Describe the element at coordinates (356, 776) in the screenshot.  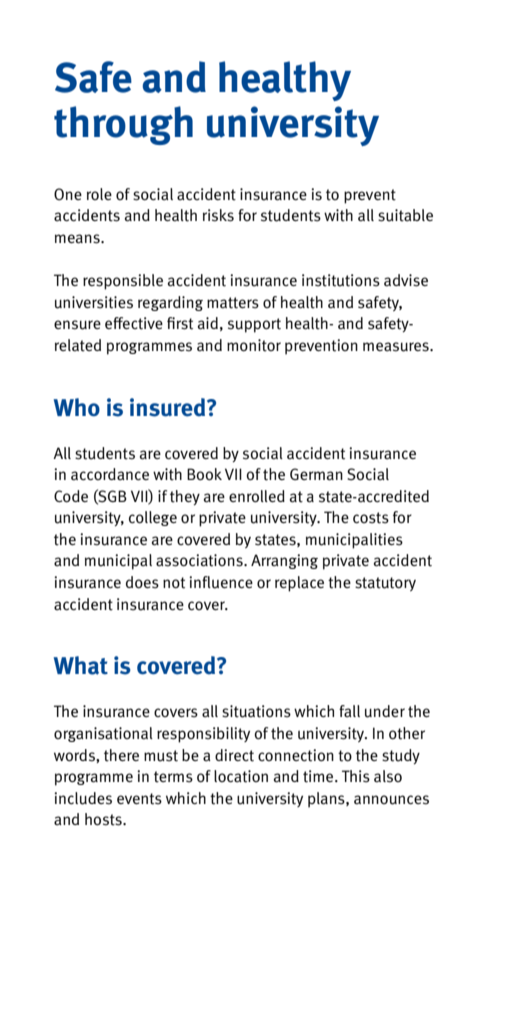
I see `This` at that location.
